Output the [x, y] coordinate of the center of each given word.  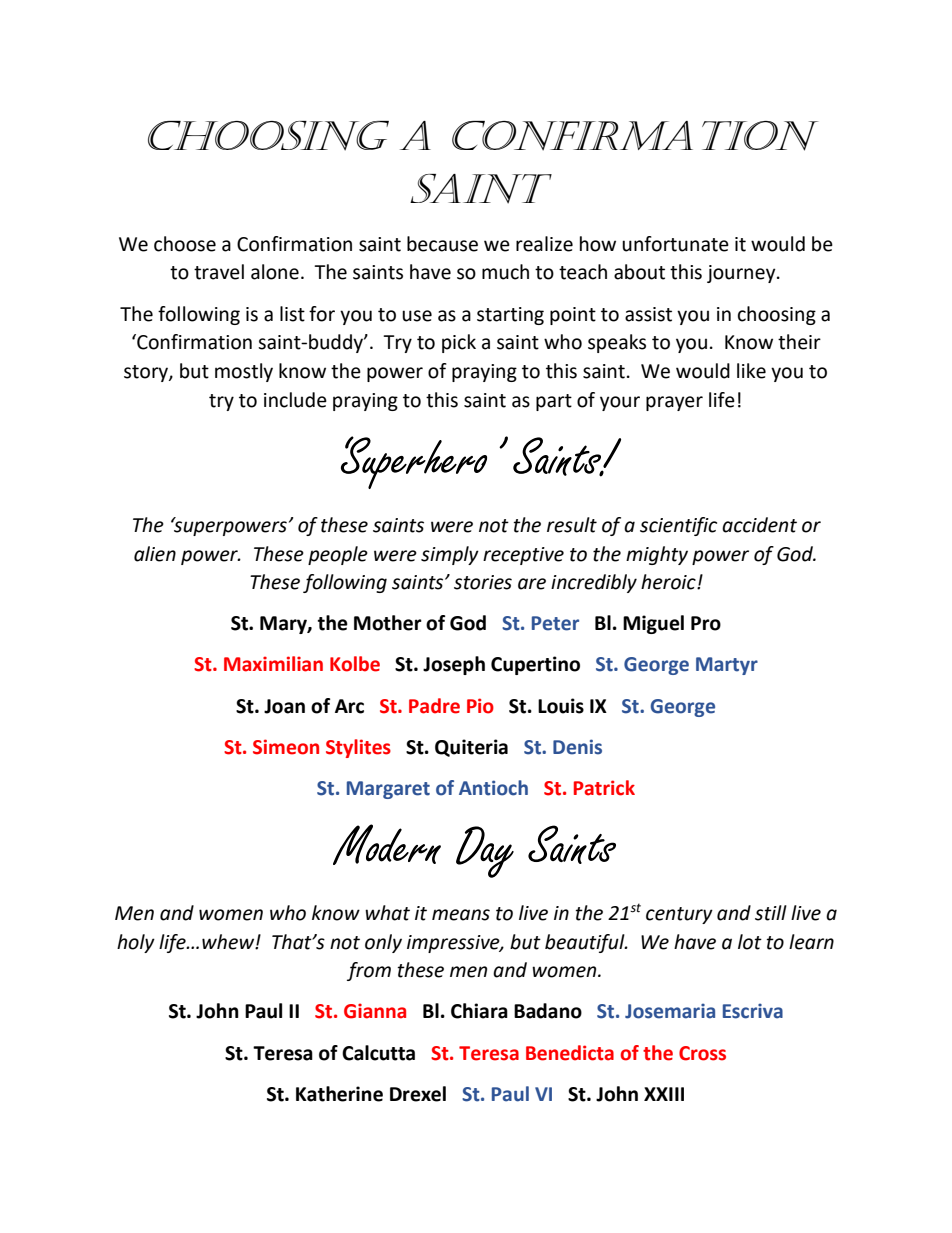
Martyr [727, 666]
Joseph [454, 665]
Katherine [339, 1094]
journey [742, 274]
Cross [702, 1053]
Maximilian [273, 664]
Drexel [418, 1094]
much [505, 272]
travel [219, 272]
